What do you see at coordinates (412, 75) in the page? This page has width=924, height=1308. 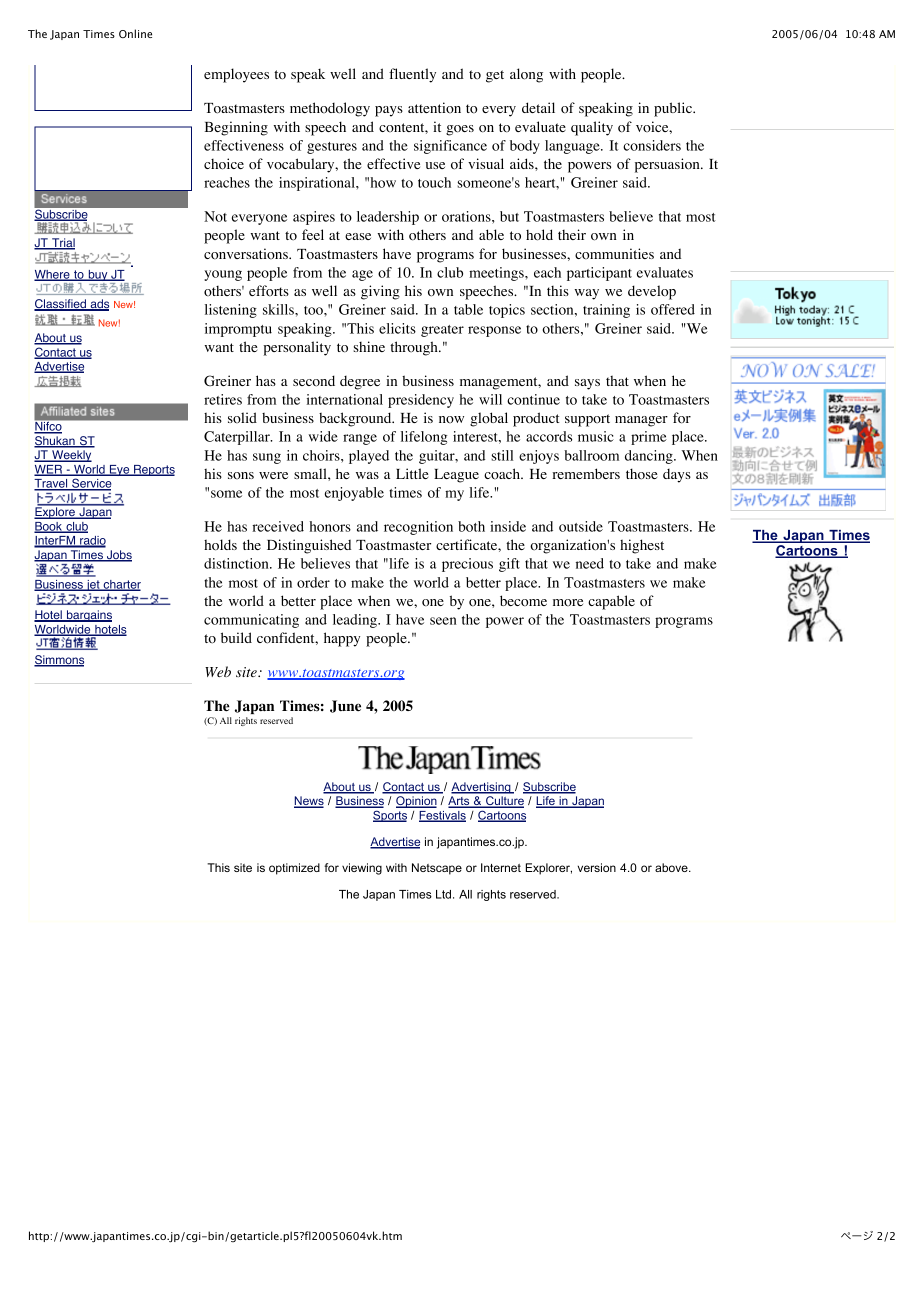 I see `fluently` at bounding box center [412, 75].
